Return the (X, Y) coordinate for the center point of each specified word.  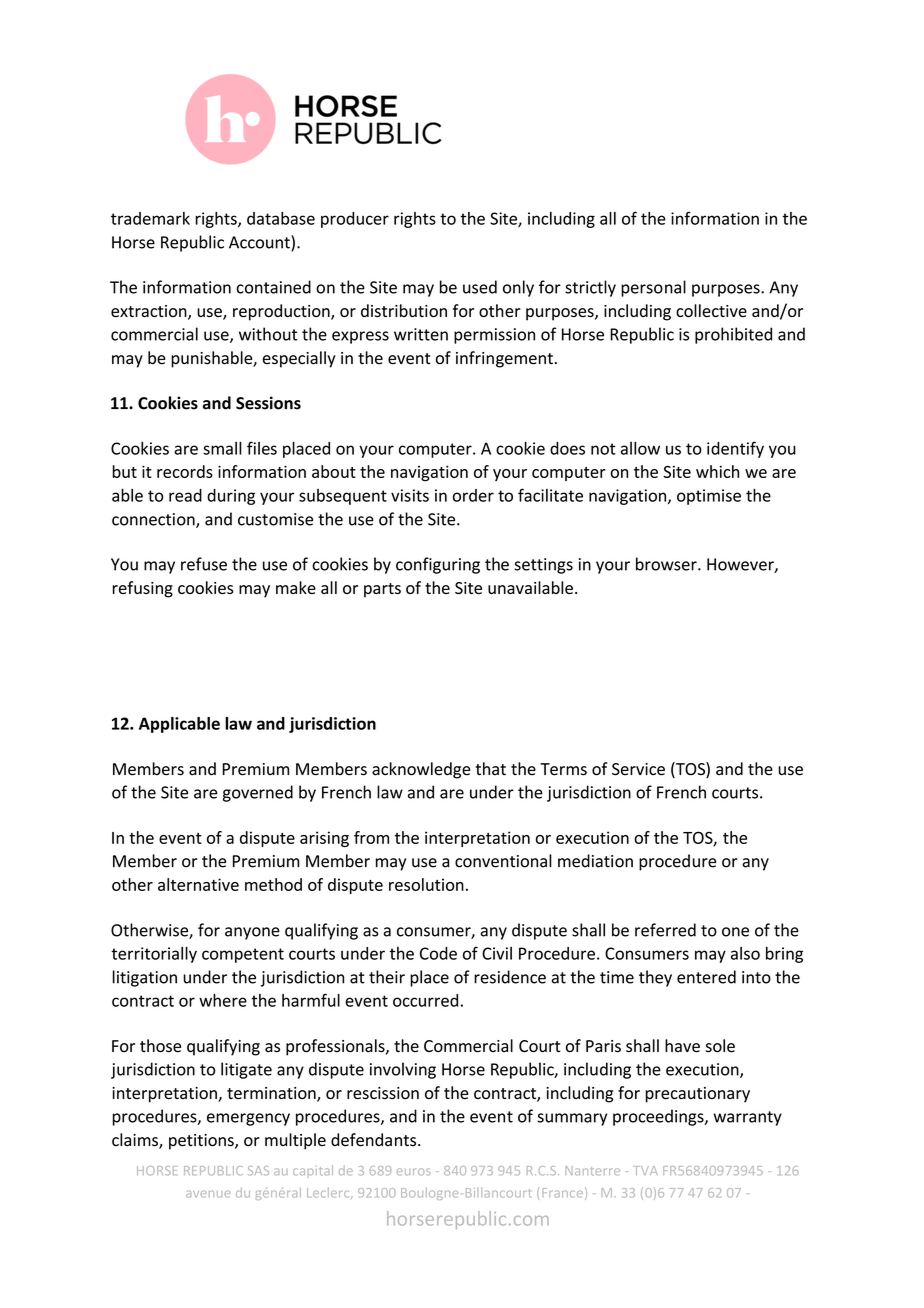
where (223, 1000)
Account (260, 243)
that (490, 769)
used (480, 287)
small (222, 448)
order (473, 495)
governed (258, 793)
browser (667, 564)
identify (735, 449)
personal (653, 288)
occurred (425, 1000)
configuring (438, 565)
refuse (204, 564)
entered (706, 977)
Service (638, 769)
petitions (202, 1142)
